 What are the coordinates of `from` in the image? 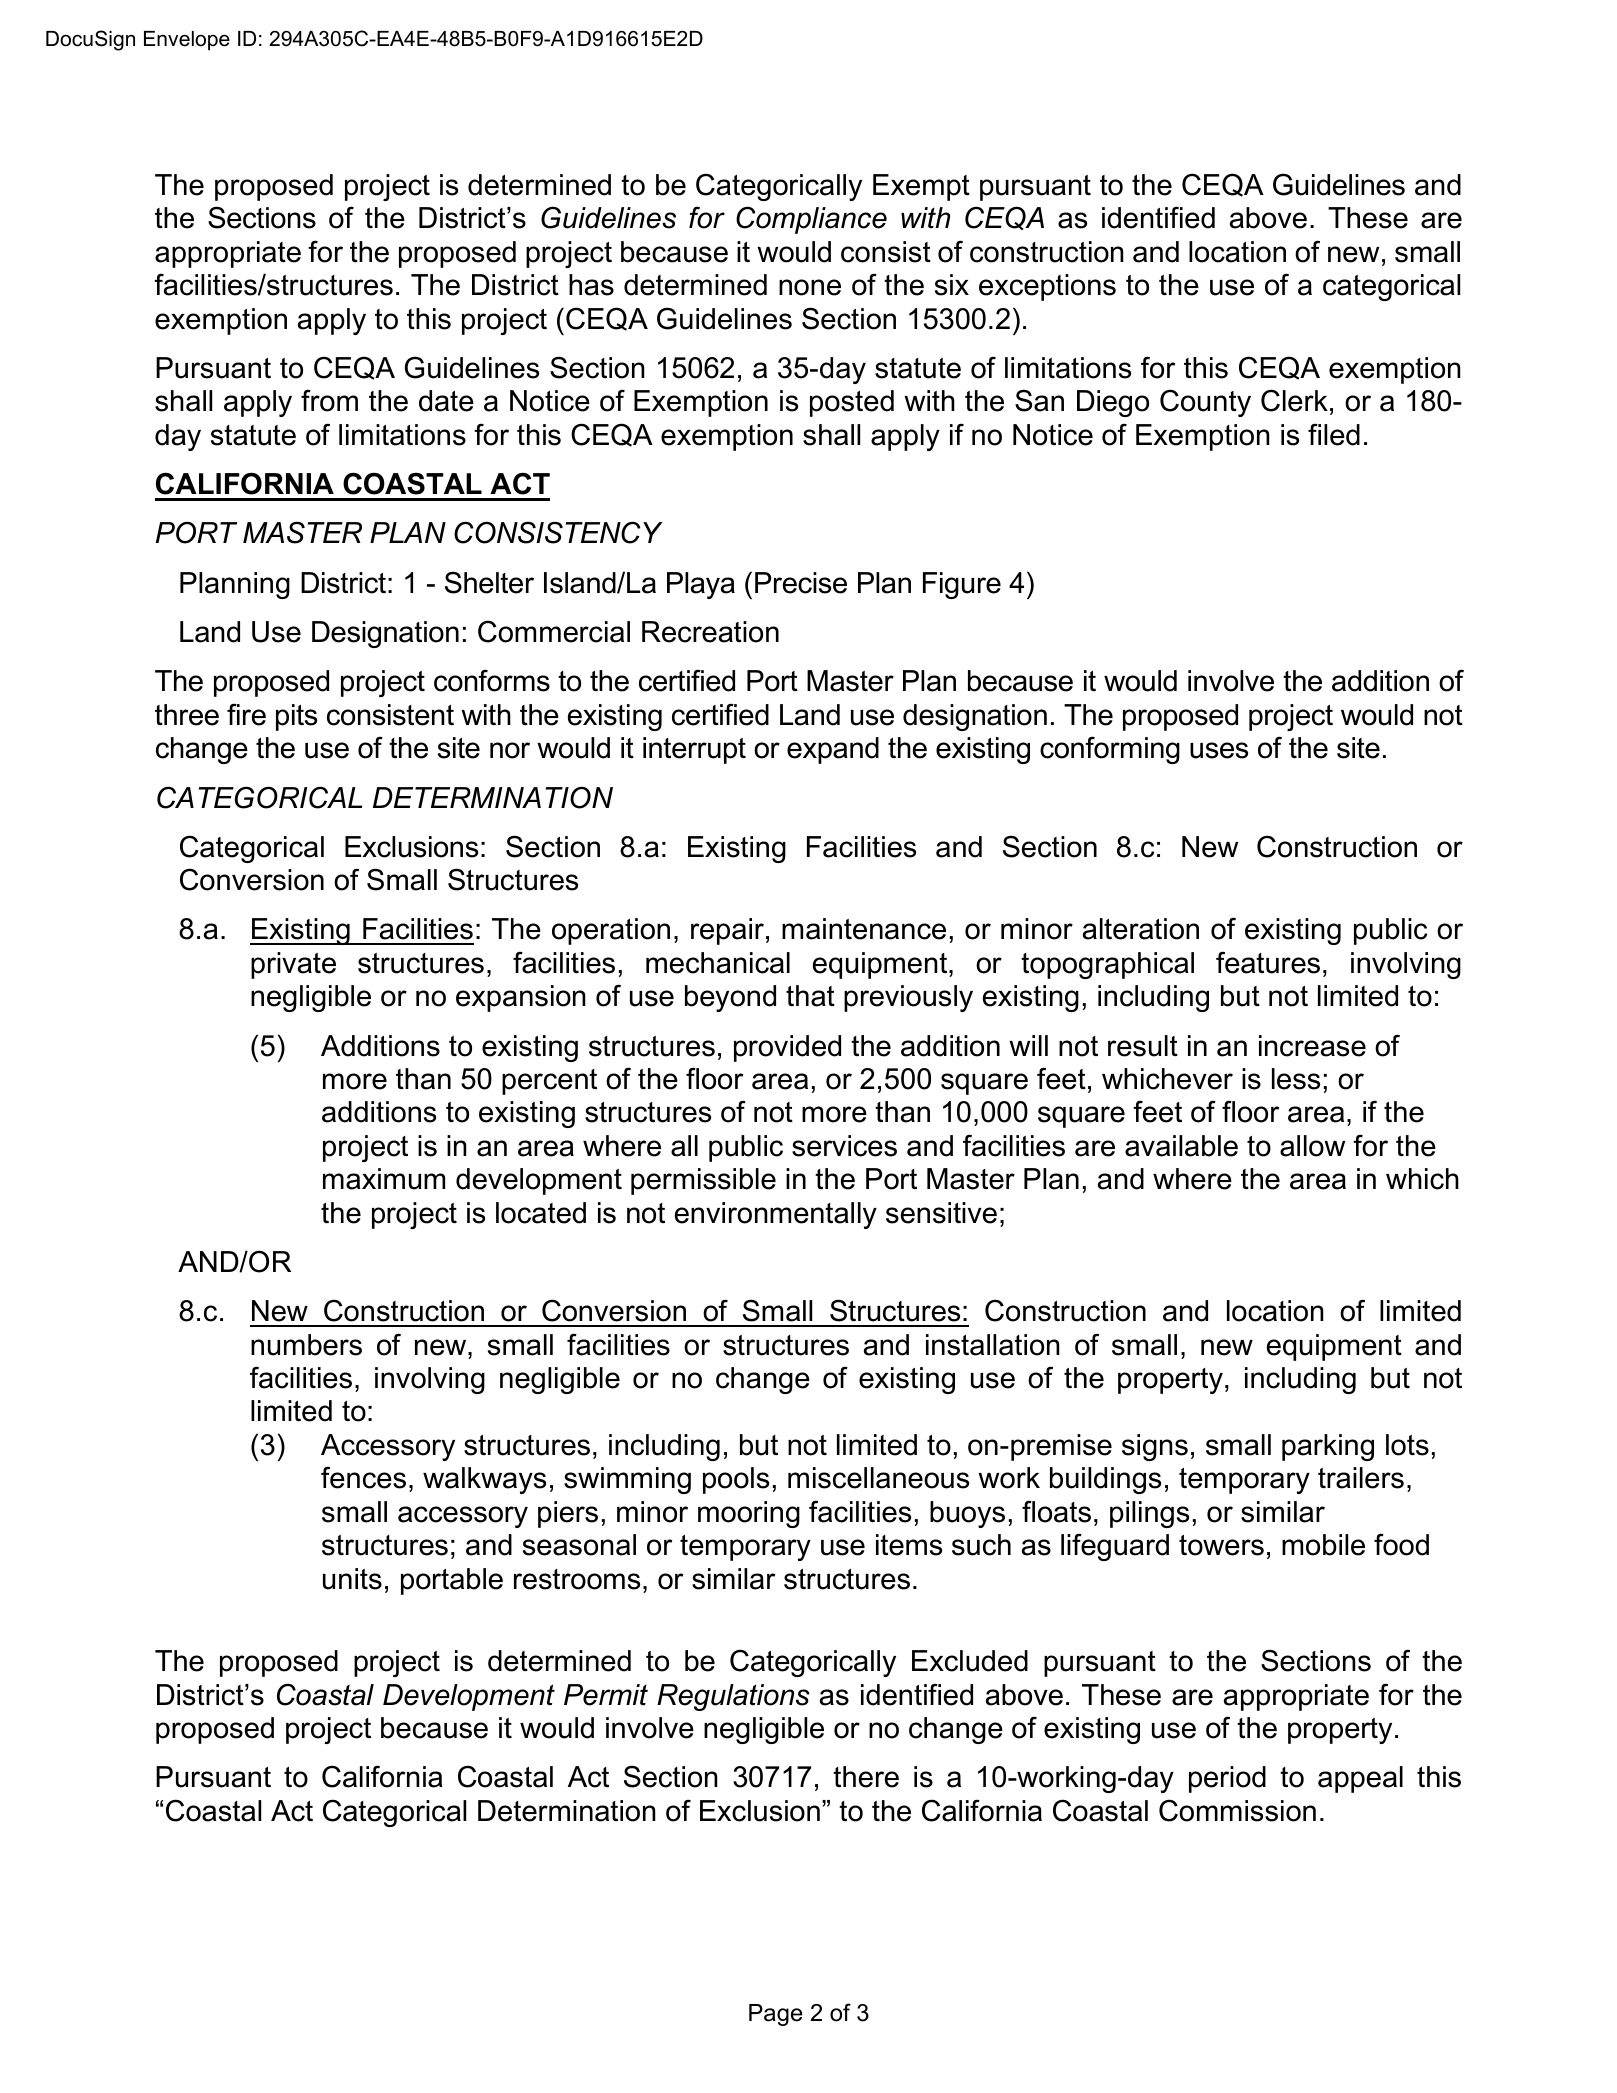 It's located at (329, 401).
